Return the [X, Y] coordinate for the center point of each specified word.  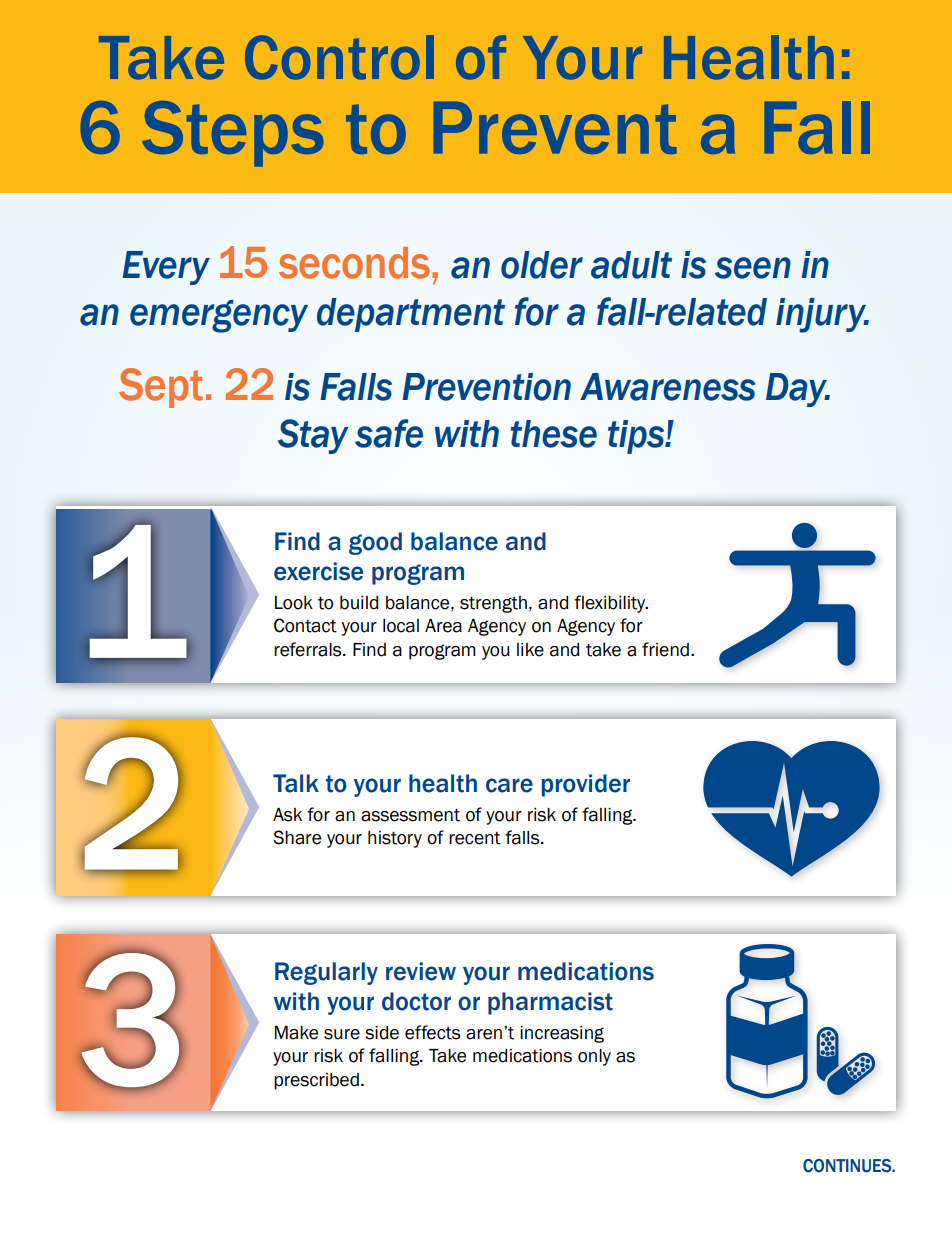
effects [433, 1032]
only [594, 1057]
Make [296, 1033]
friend [665, 649]
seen [753, 268]
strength [493, 604]
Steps [232, 134]
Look [294, 603]
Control [339, 57]
